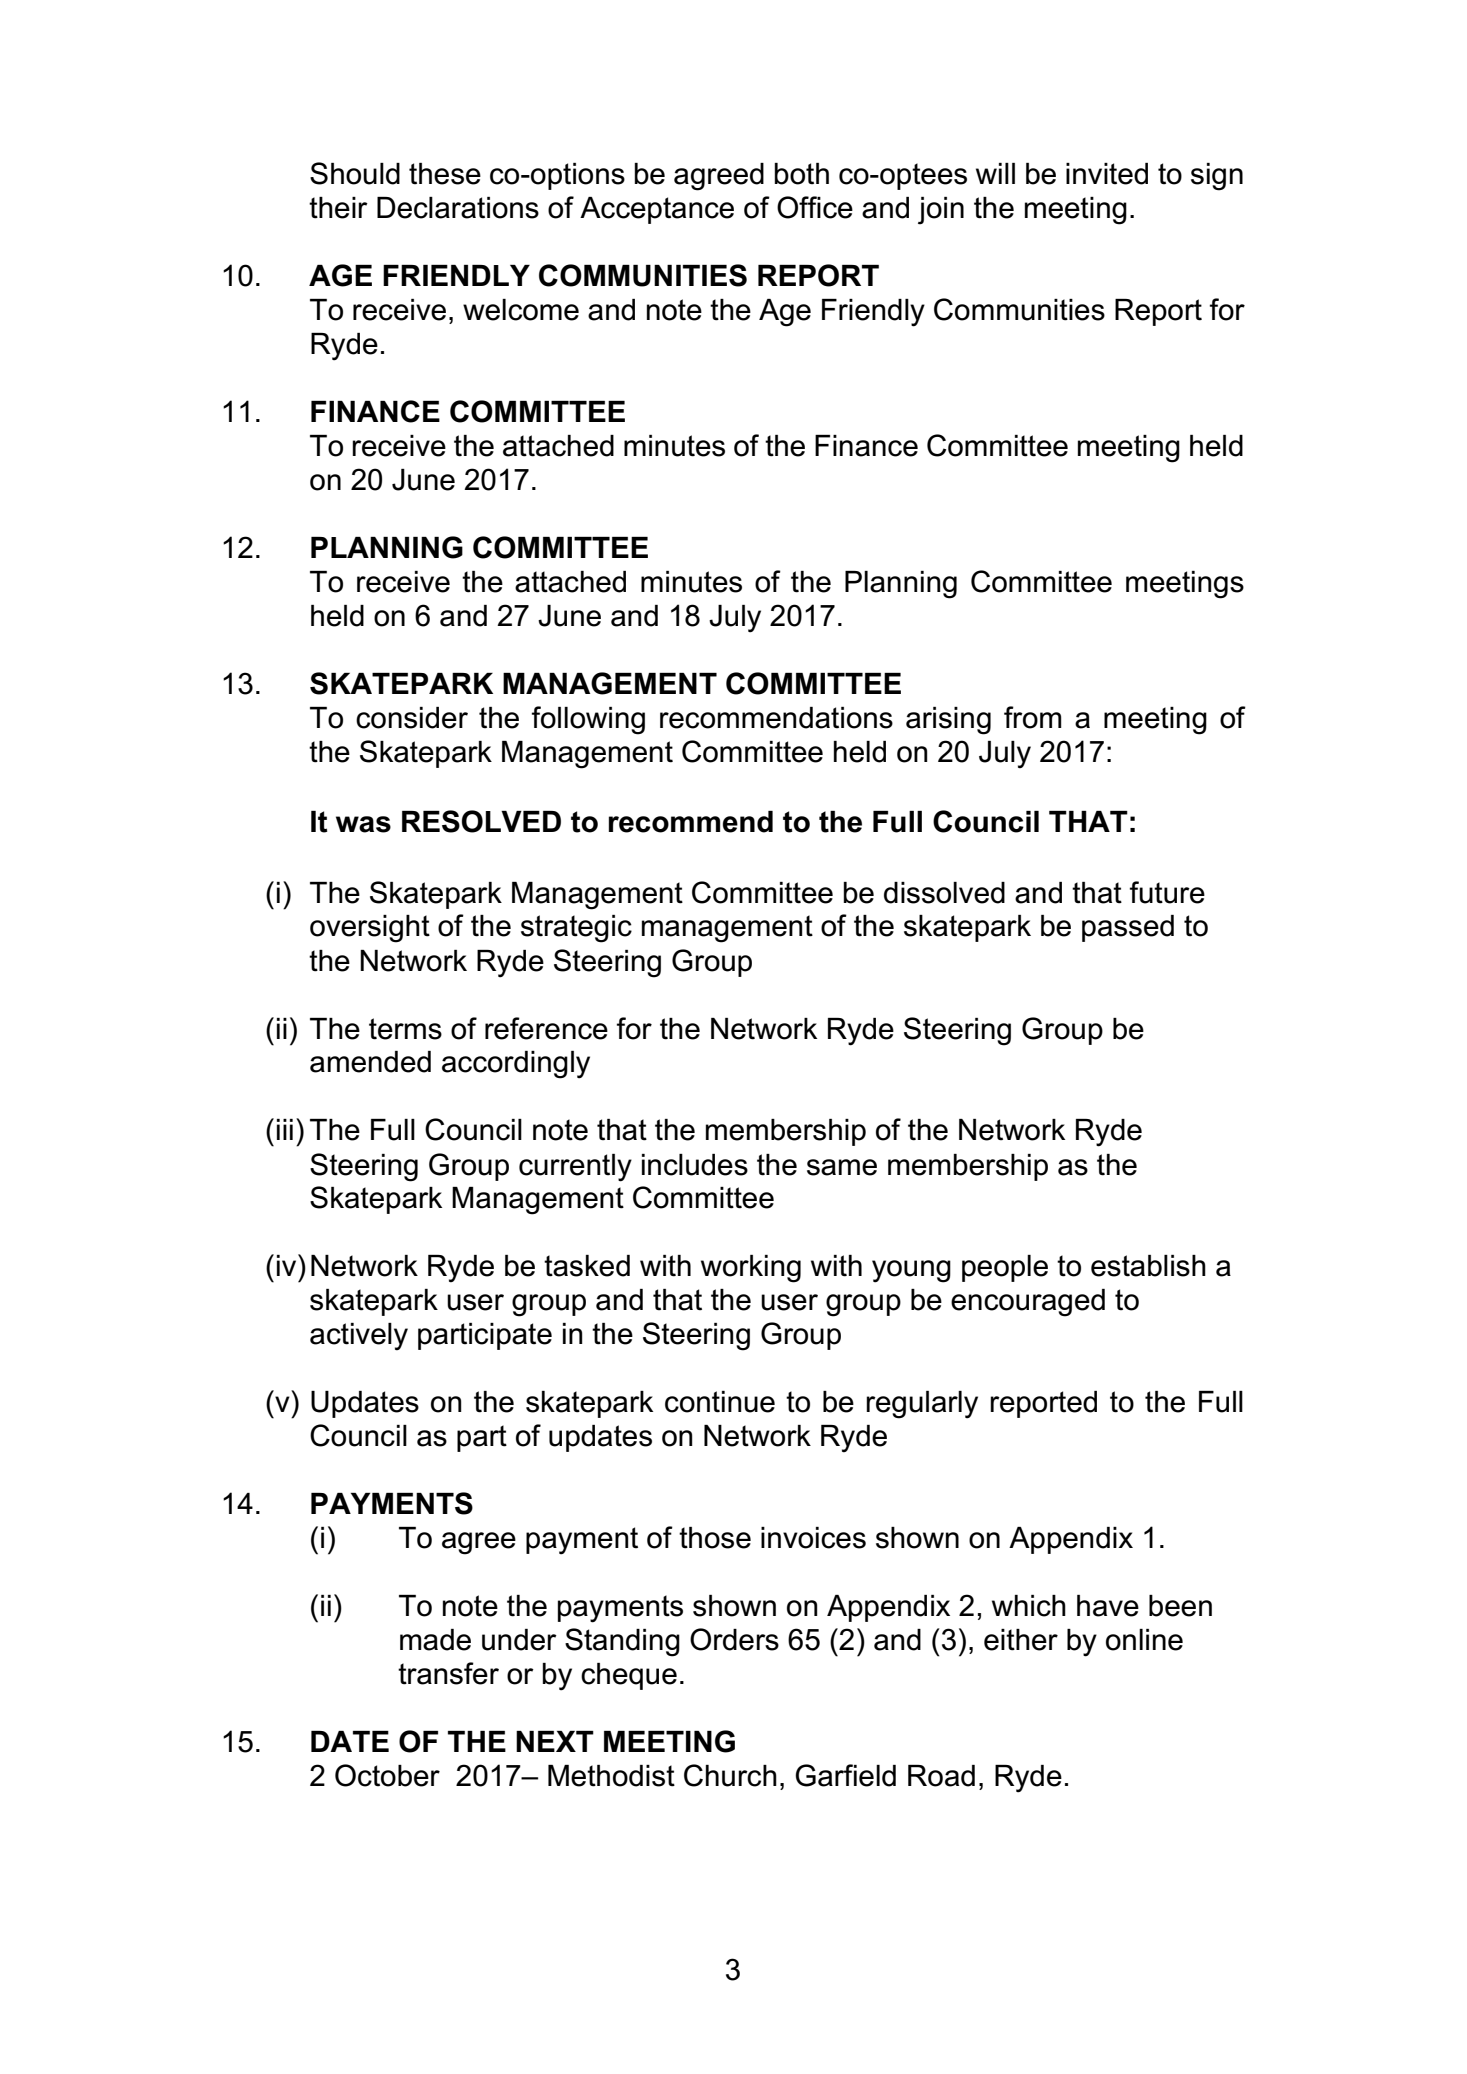 The height and width of the page is (2074, 1467). Describe the element at coordinates (387, 1775) in the page. I see `October` at that location.
